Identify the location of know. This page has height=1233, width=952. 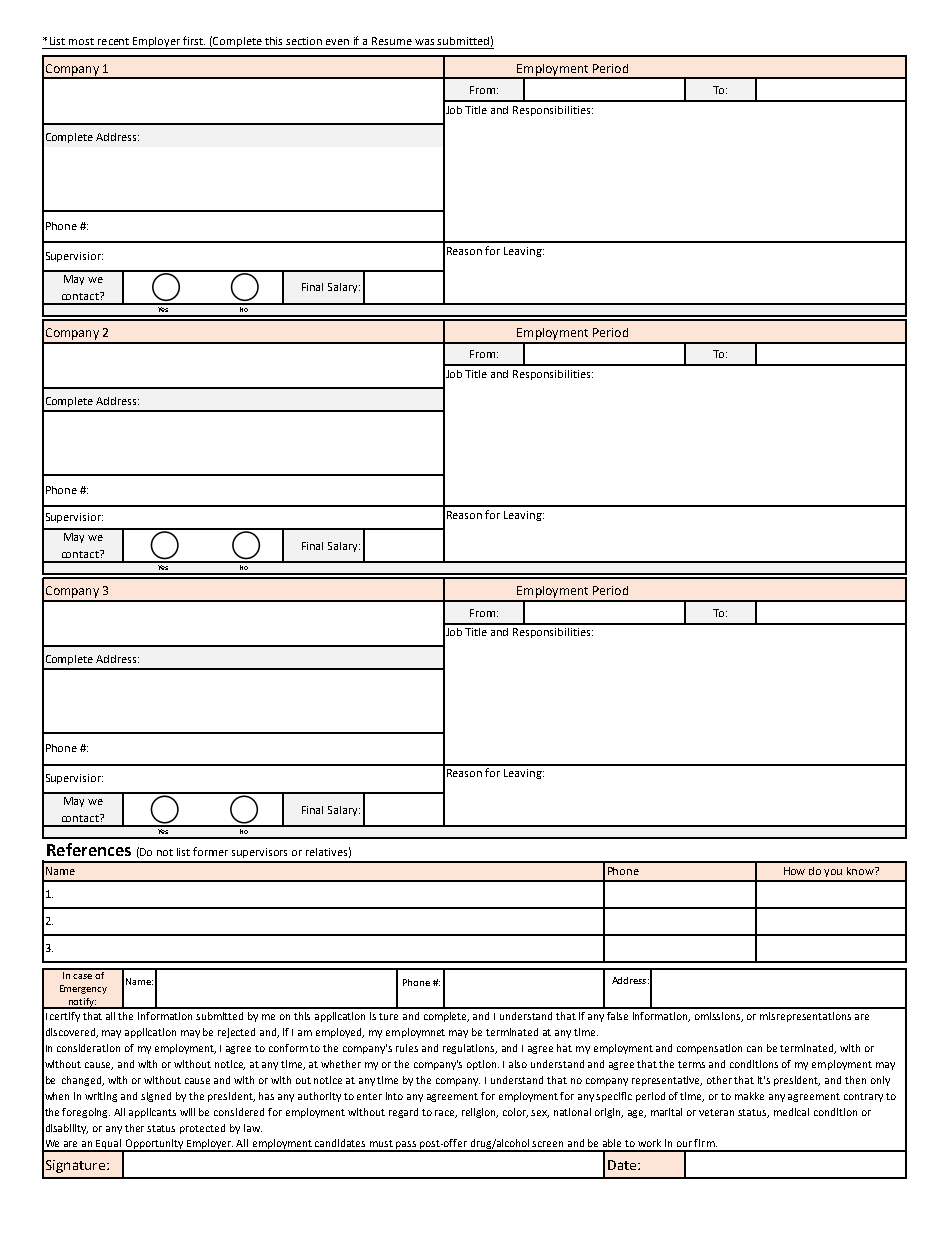
(861, 871).
